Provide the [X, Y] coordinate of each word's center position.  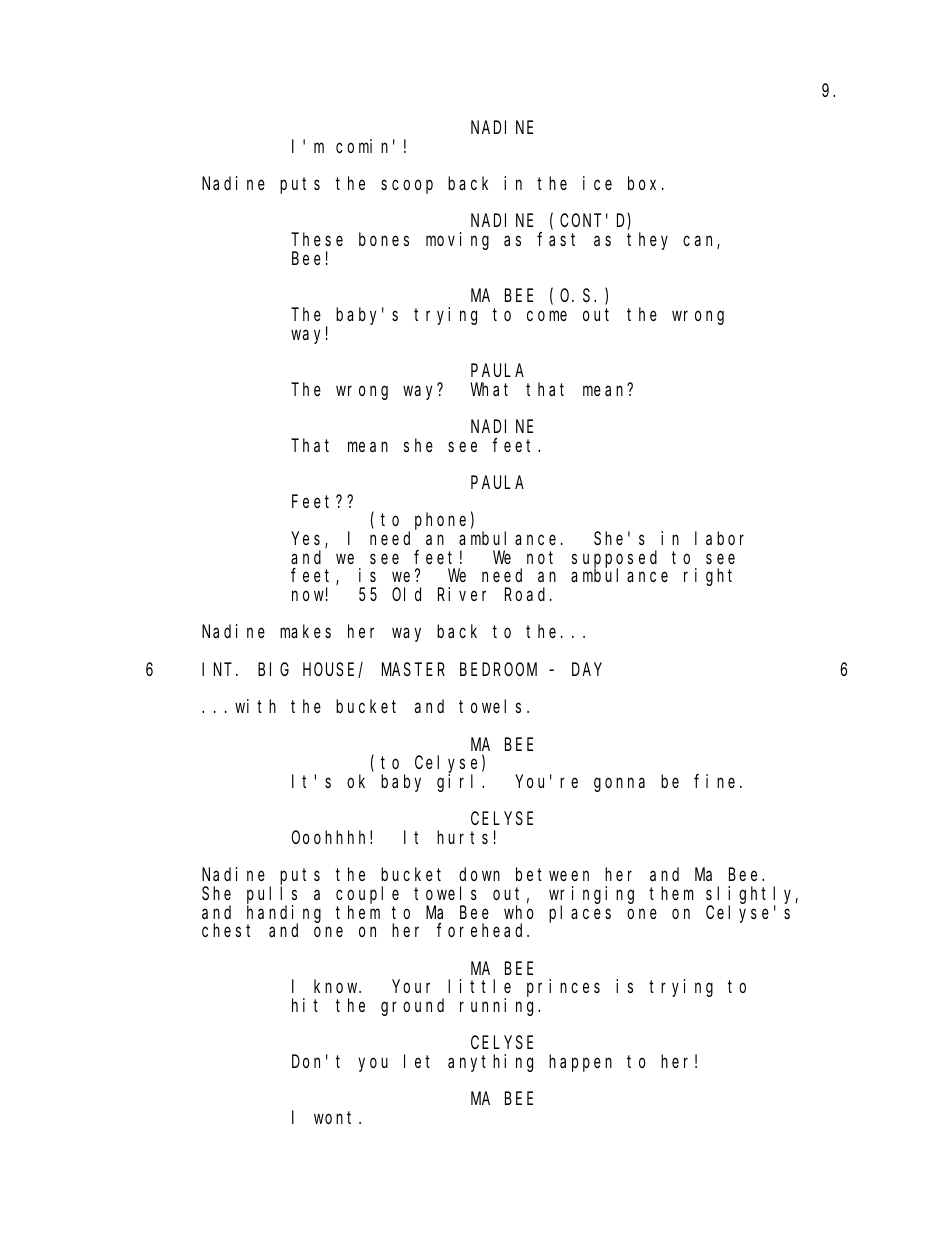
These [317, 239]
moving [457, 241]
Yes [309, 540]
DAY [587, 669]
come [547, 316]
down [479, 874]
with [255, 706]
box [645, 183]
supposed [614, 560]
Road [528, 594]
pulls [272, 896]
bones [384, 239]
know [337, 986]
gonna [619, 785]
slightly [752, 896]
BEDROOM [498, 669]
